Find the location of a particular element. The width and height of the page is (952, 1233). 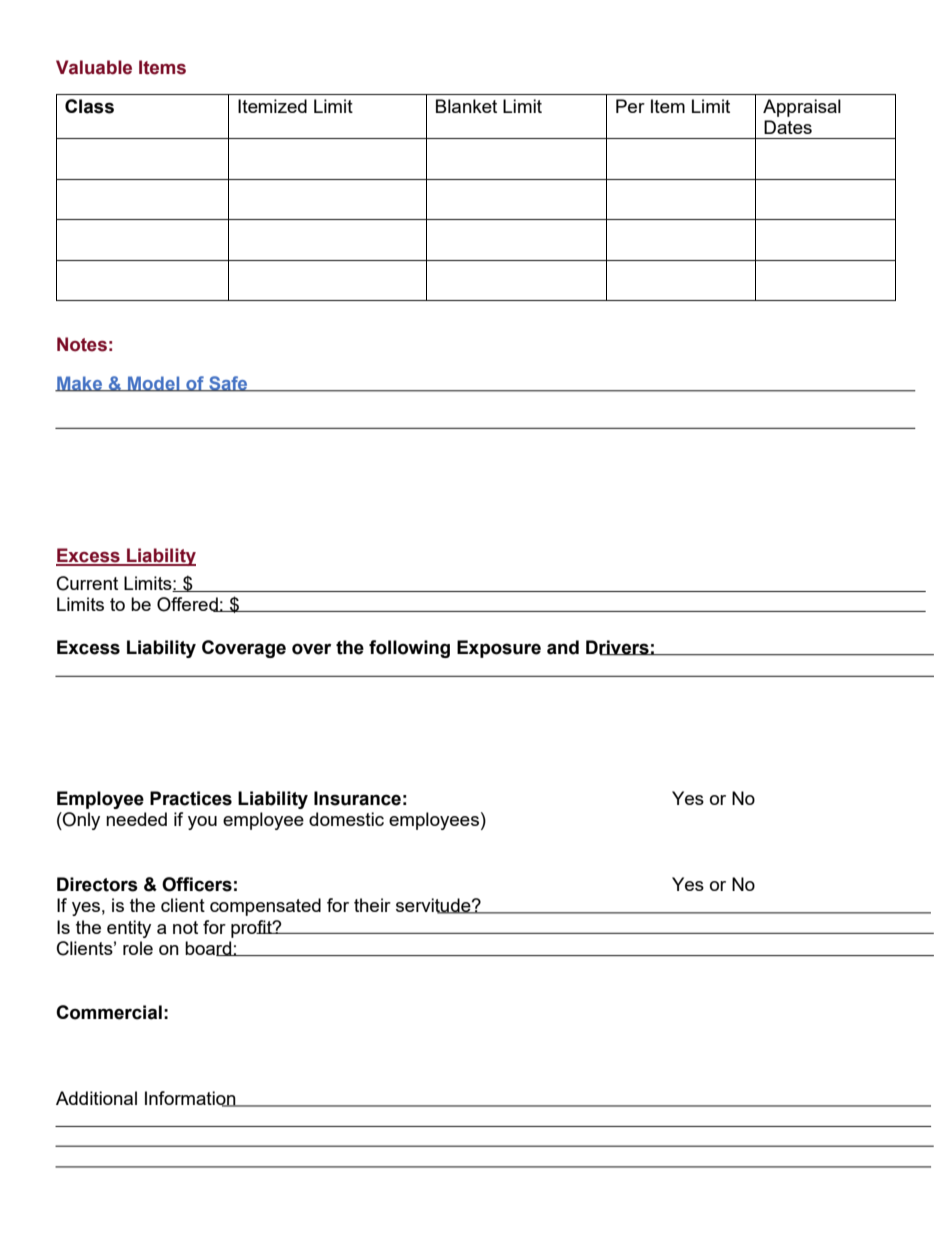

Practices is located at coordinates (191, 798).
